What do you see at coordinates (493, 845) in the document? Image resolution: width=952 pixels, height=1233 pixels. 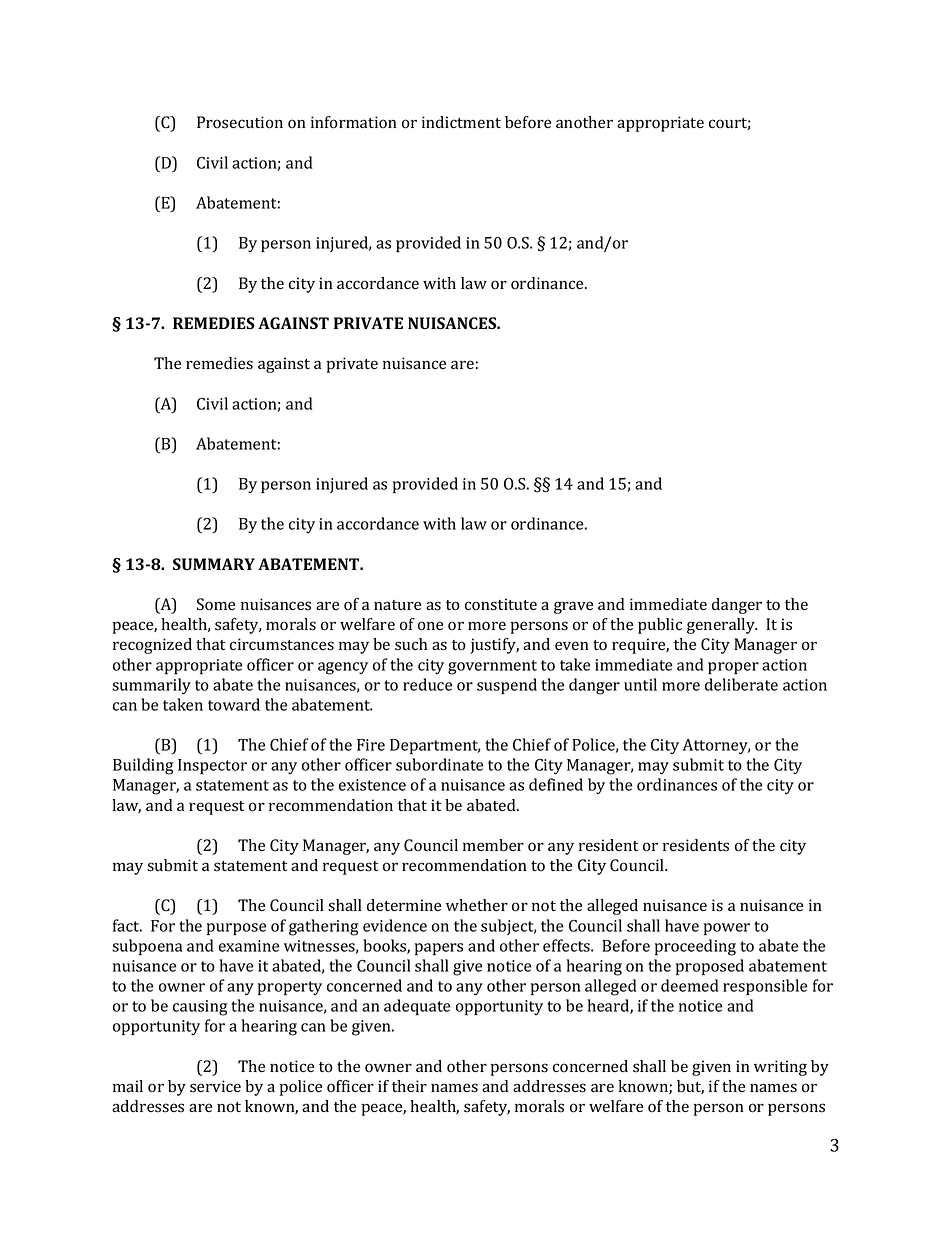 I see `member` at bounding box center [493, 845].
